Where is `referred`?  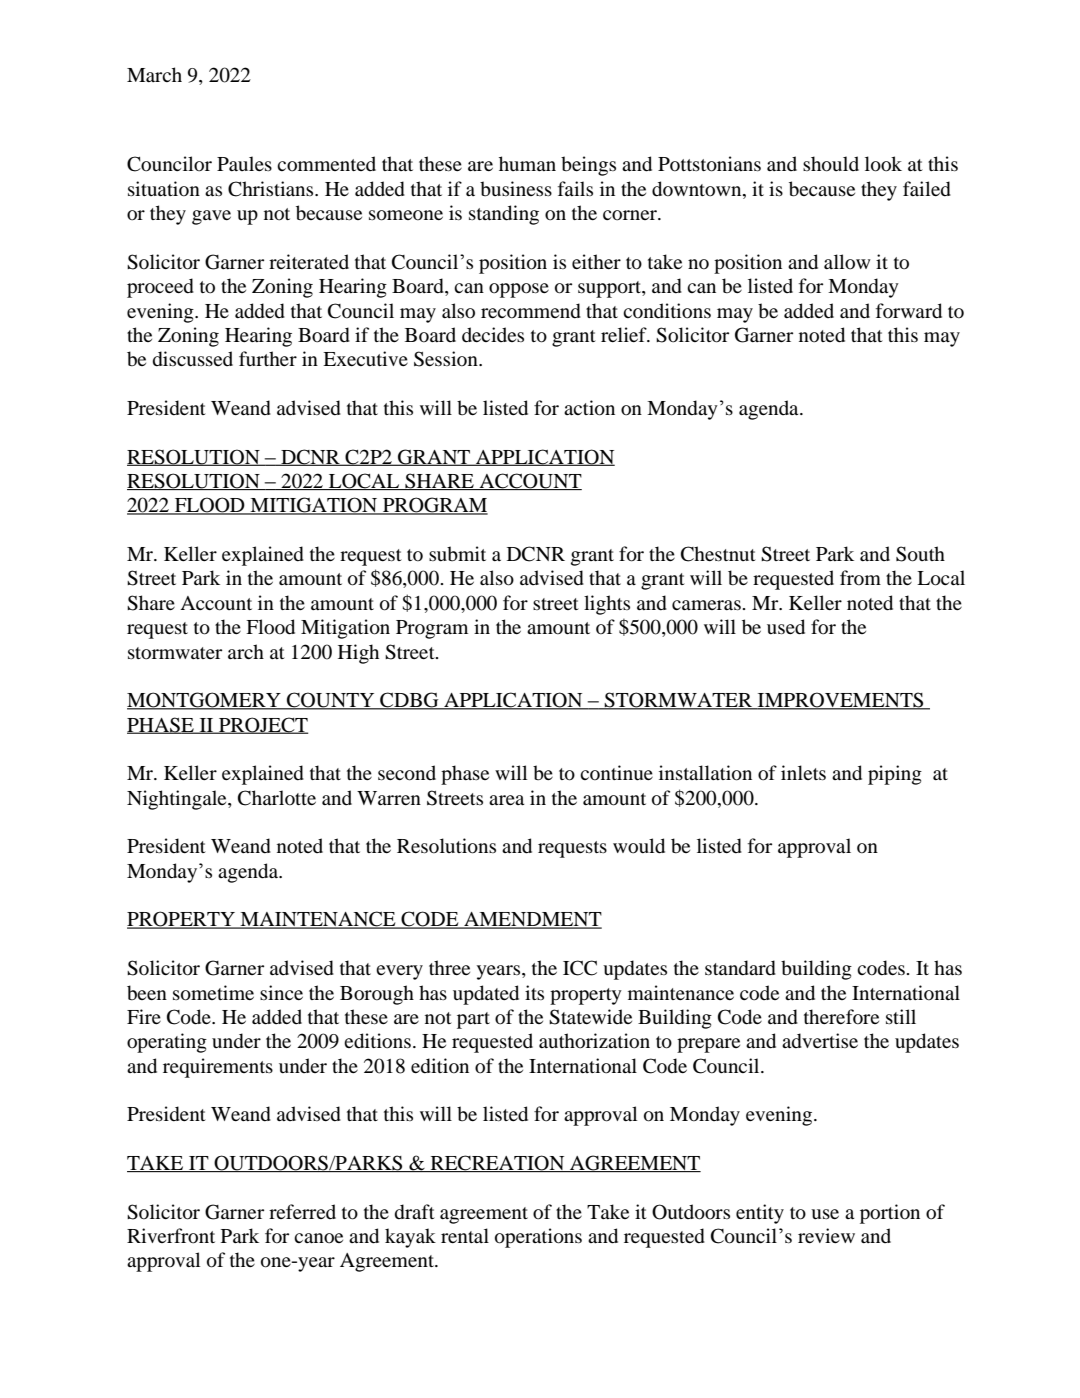
referred is located at coordinates (302, 1211).
